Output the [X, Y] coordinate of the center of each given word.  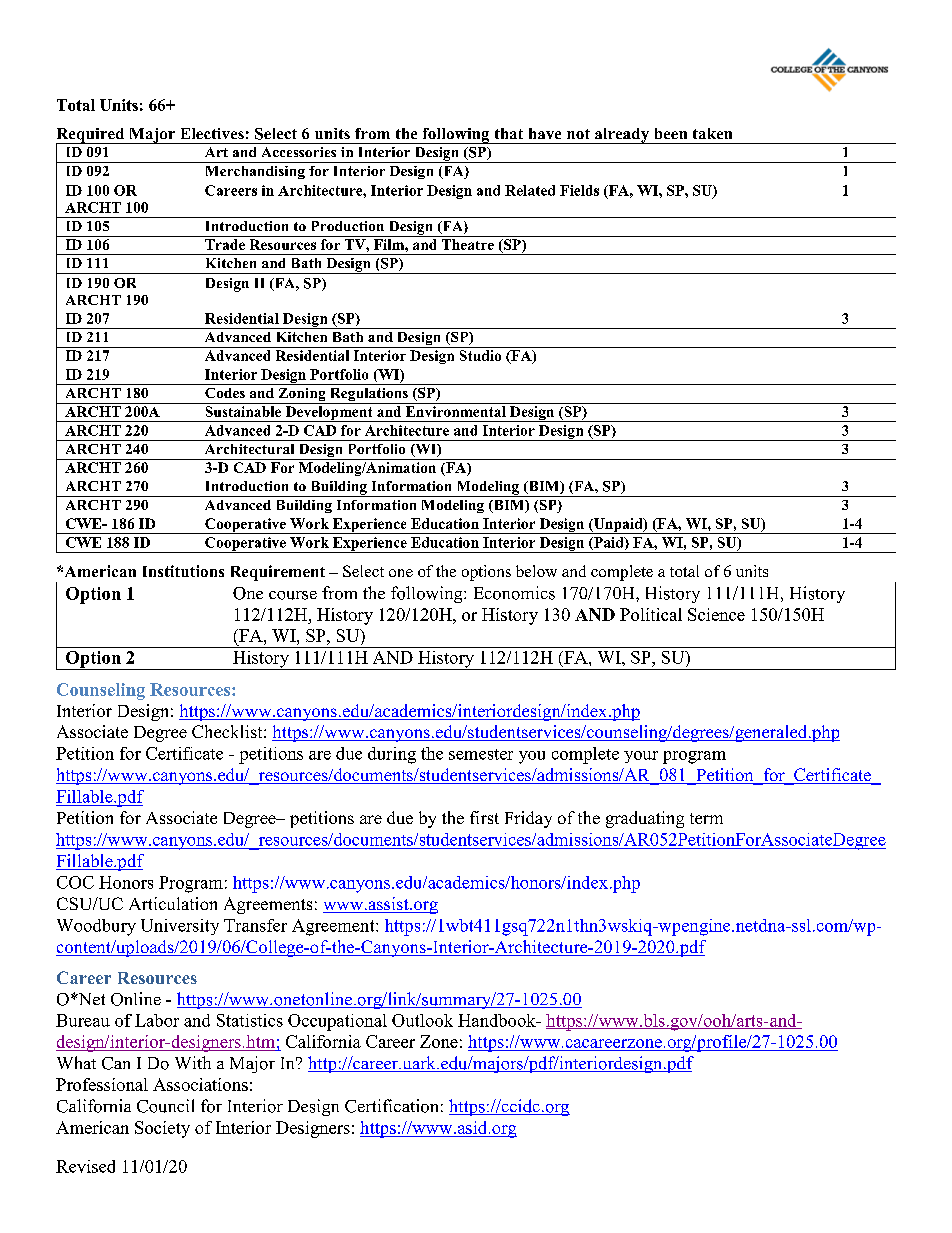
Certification [391, 1106]
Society [162, 1129]
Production [348, 226]
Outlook [422, 1020]
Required [91, 136]
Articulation [173, 903]
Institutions [183, 571]
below [536, 571]
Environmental [456, 411]
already [622, 136]
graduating [645, 819]
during [392, 755]
